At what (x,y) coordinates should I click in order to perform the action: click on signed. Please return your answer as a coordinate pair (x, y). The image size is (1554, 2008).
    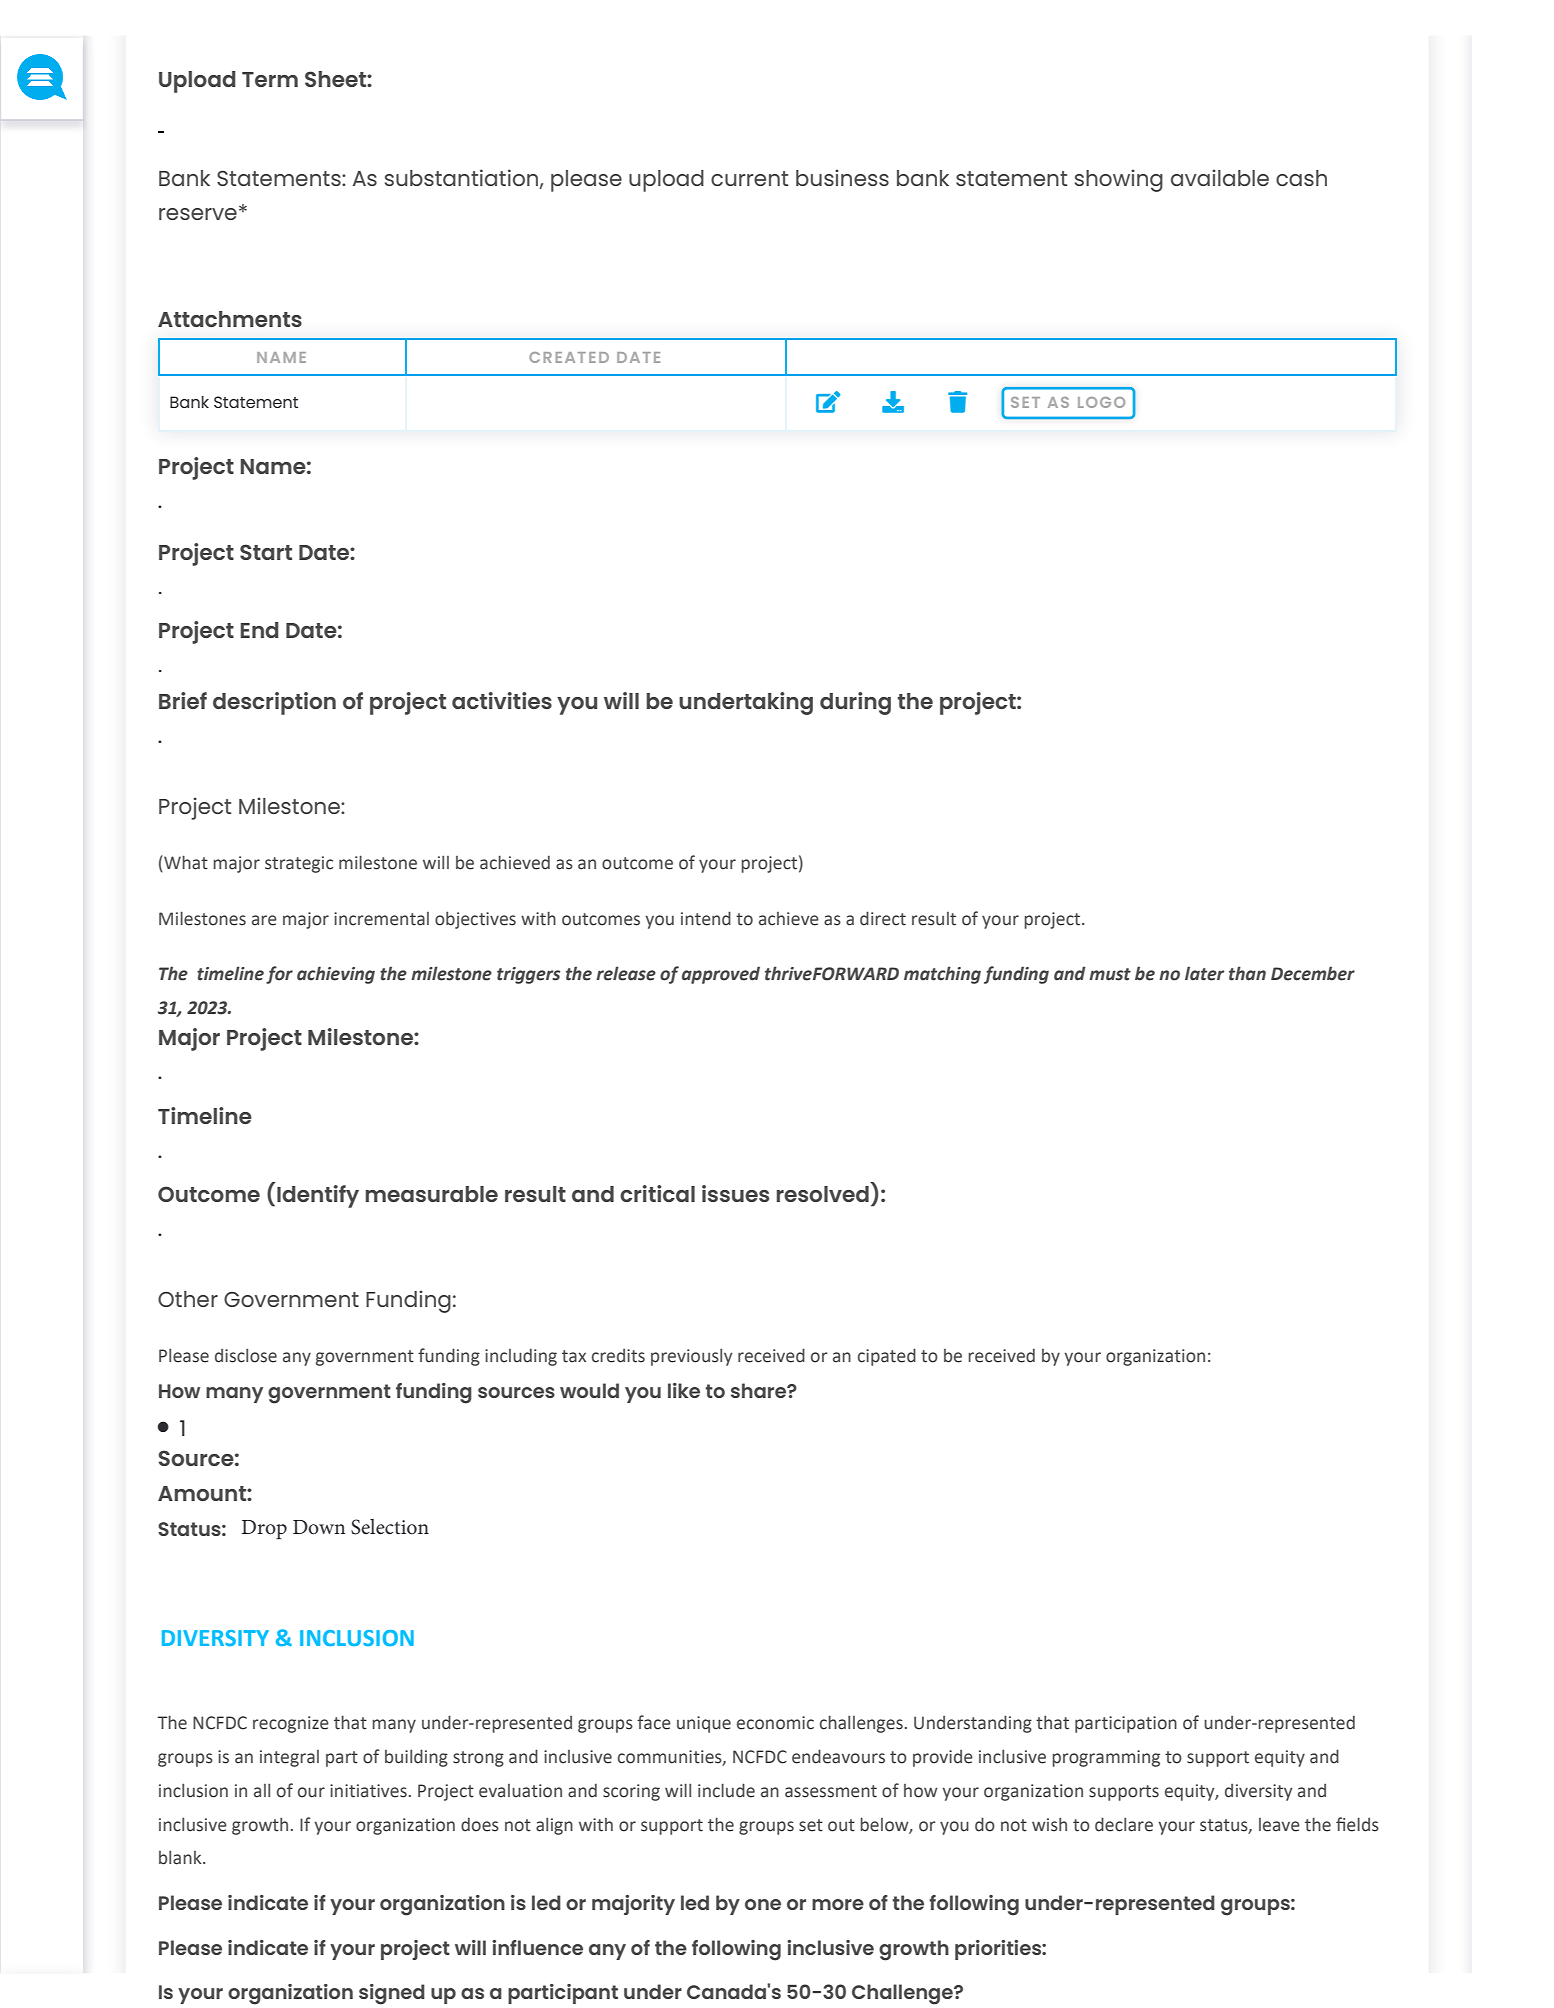
    Looking at the image, I should click on (392, 1994).
